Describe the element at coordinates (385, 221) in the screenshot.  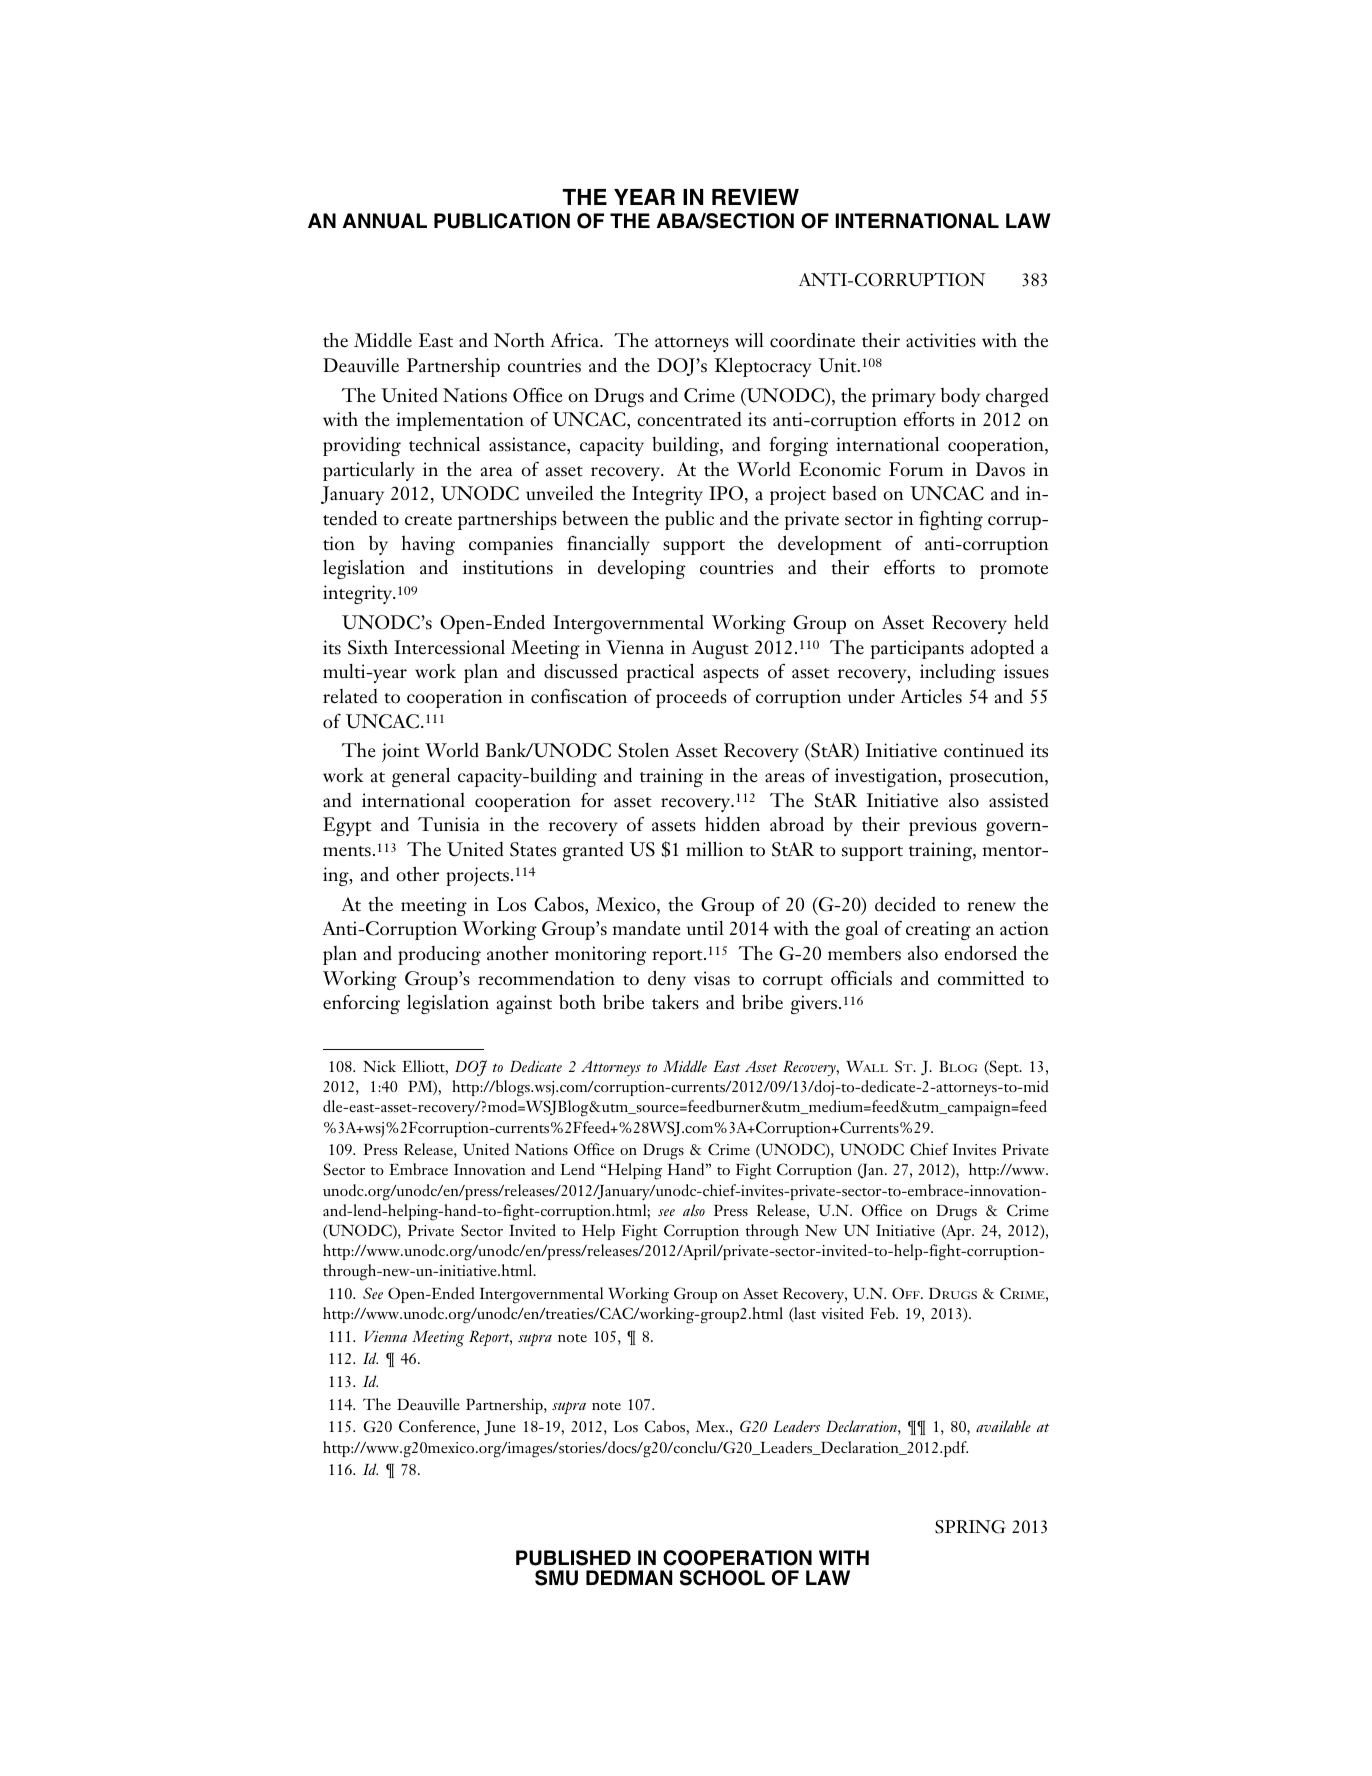
I see `ANNUAL` at that location.
